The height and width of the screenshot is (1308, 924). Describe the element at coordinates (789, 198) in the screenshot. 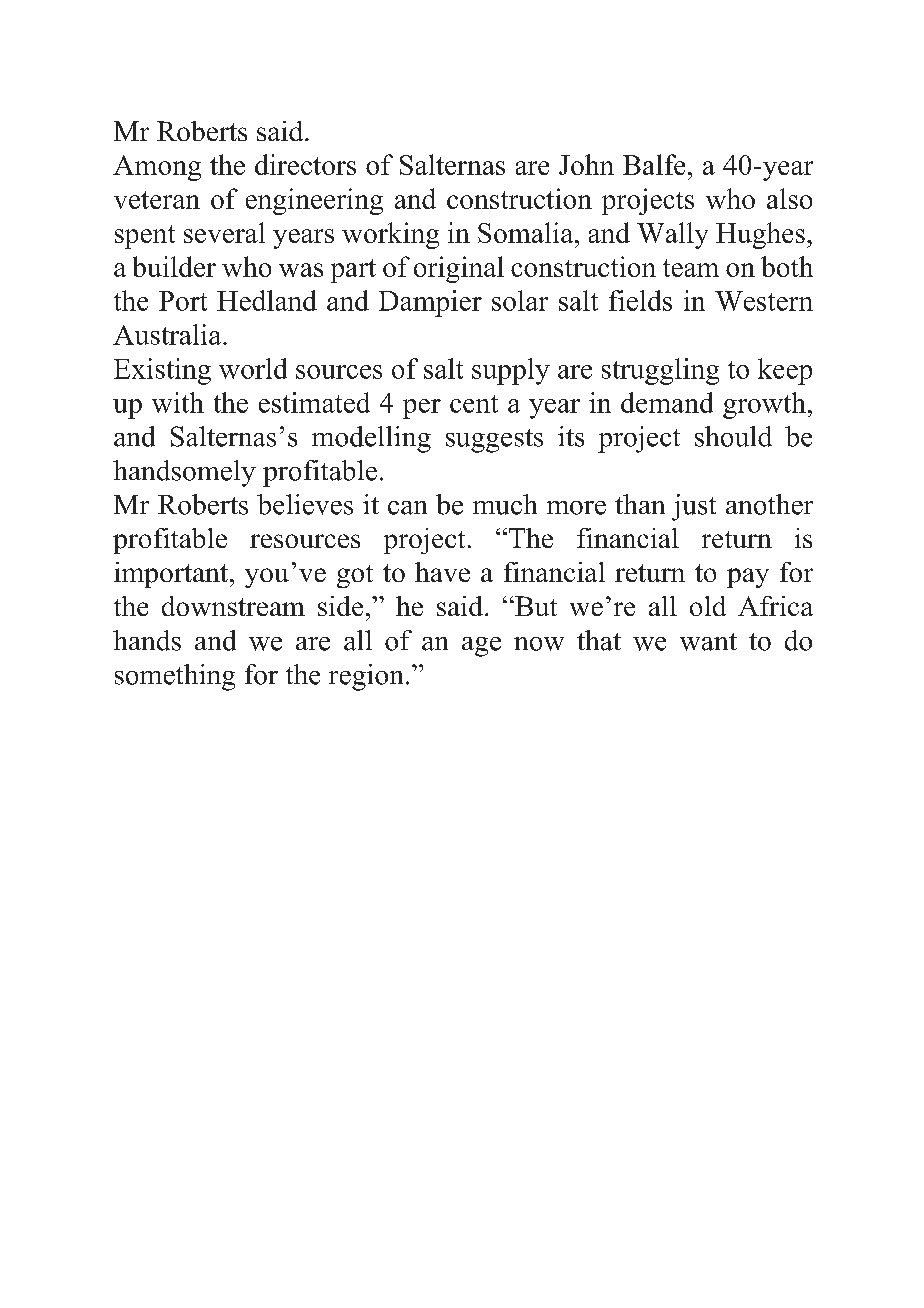

I see `also` at that location.
